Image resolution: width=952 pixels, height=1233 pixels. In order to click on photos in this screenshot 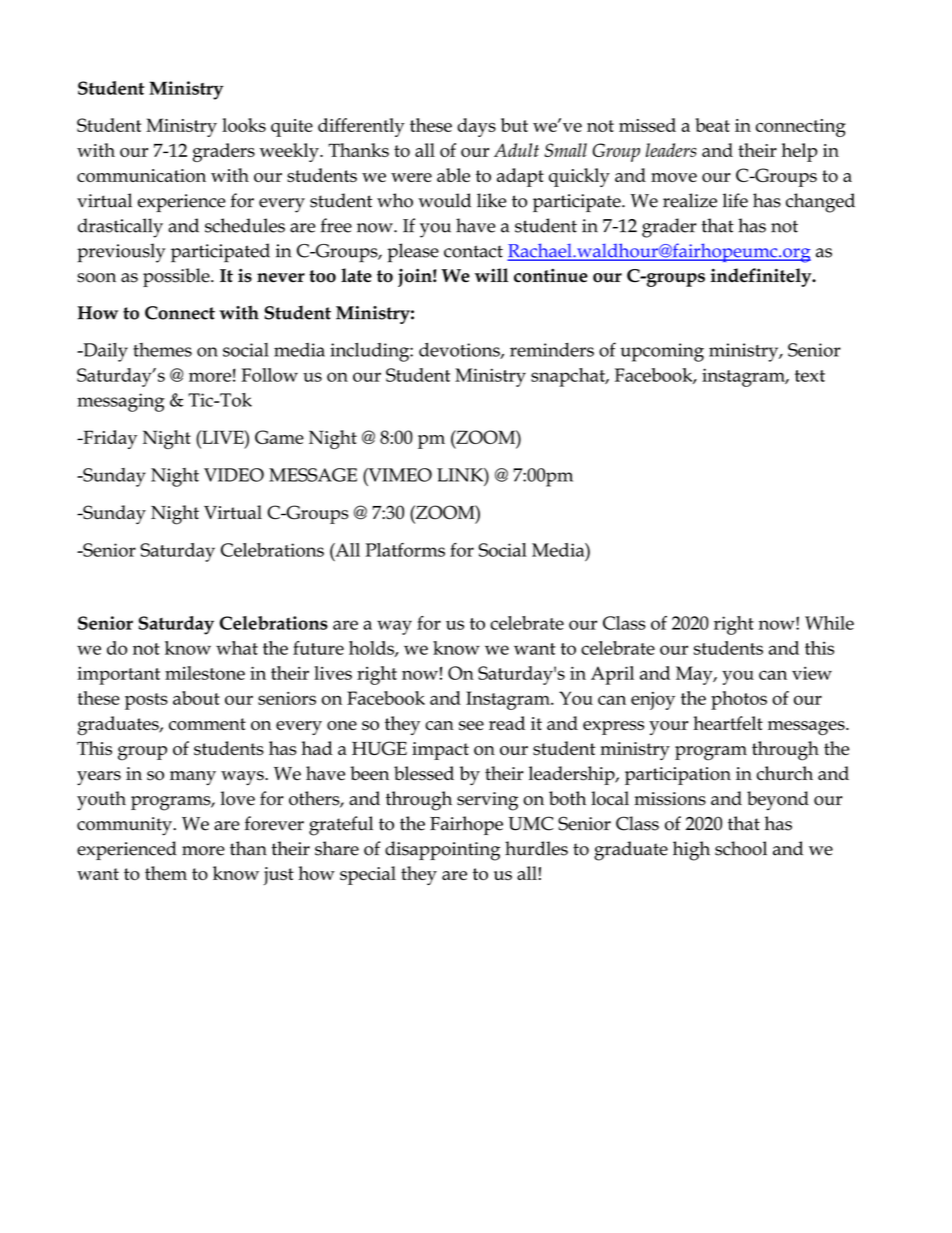, I will do `click(739, 700)`.
